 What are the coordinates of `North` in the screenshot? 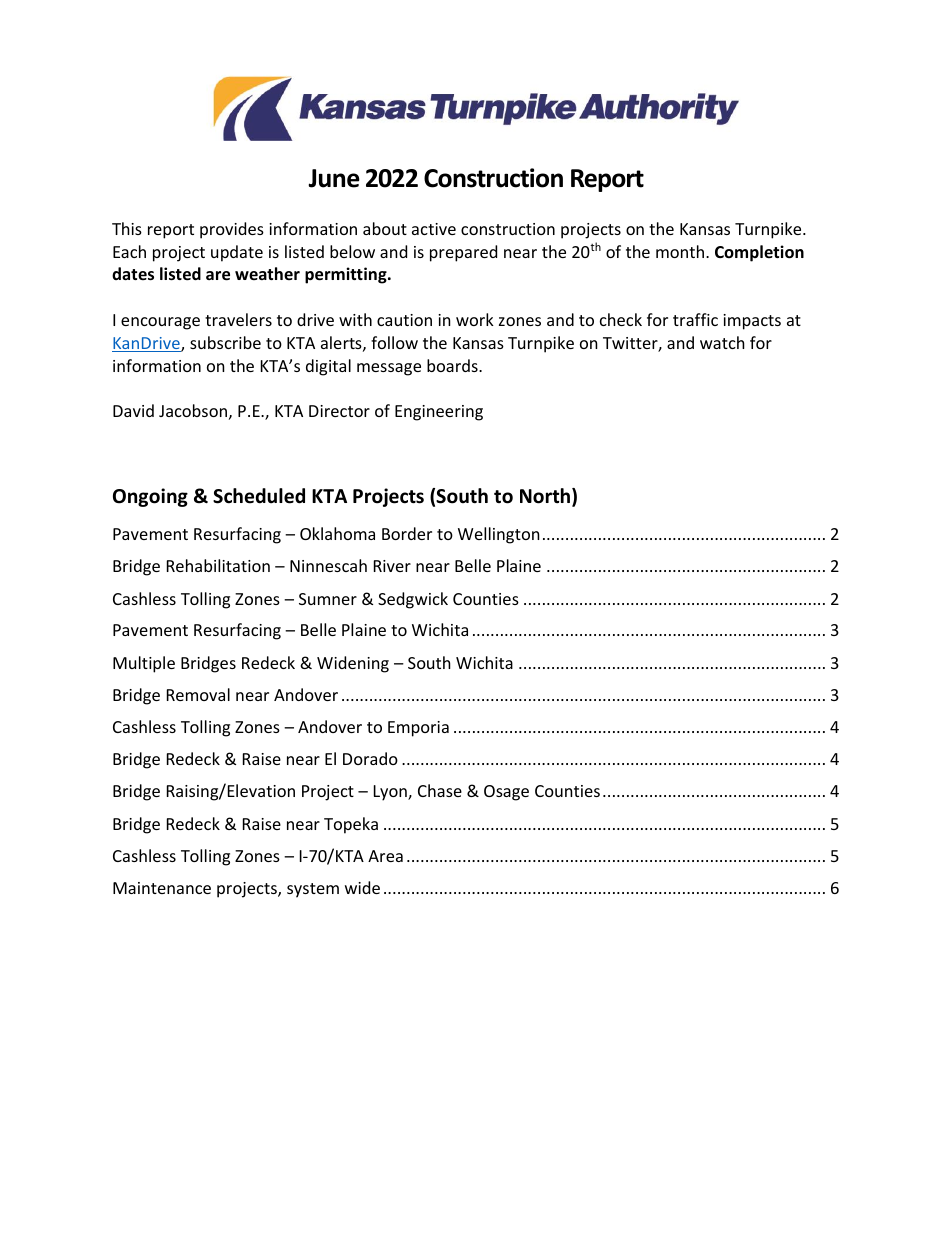 It's located at (546, 497).
